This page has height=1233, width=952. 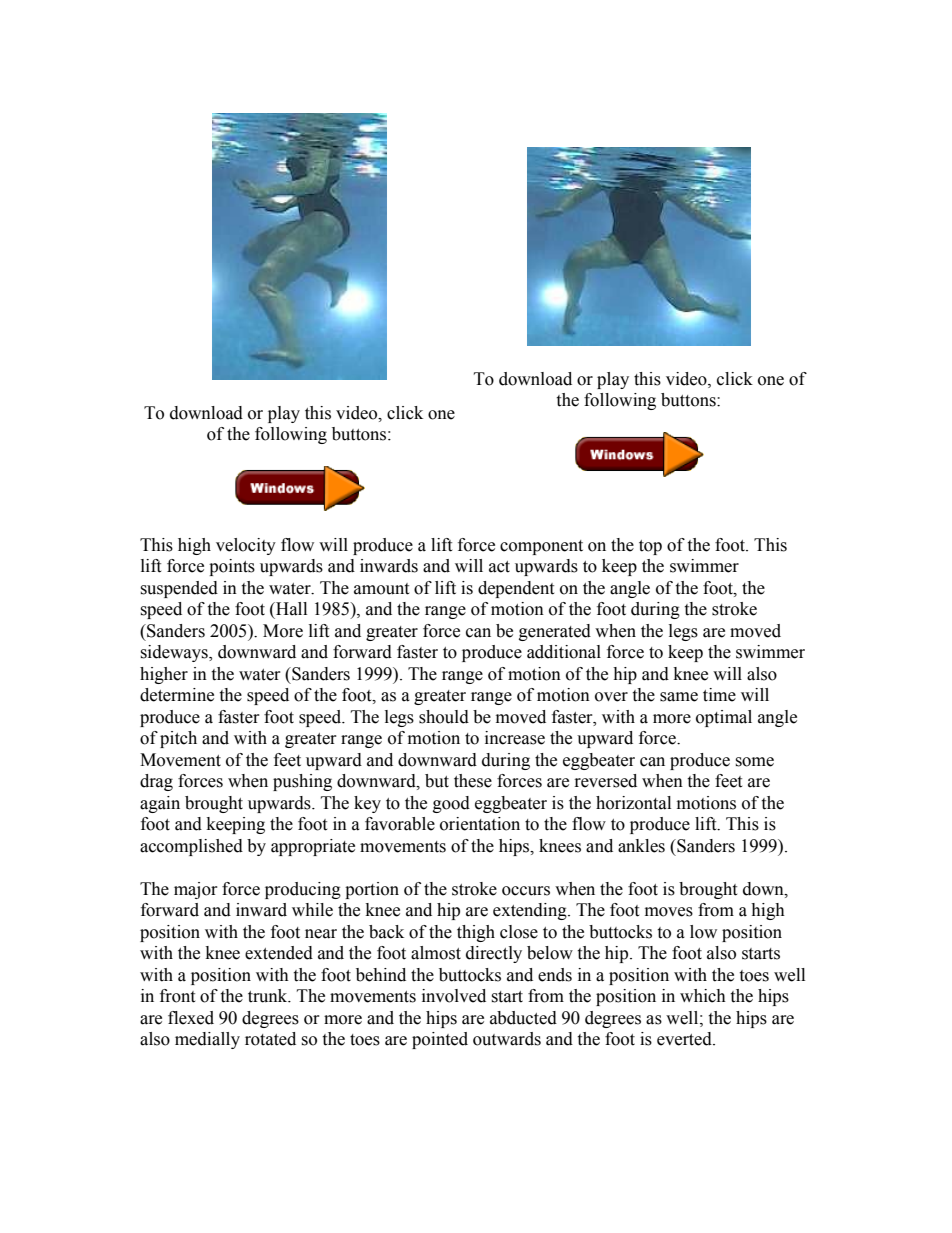 I want to click on pointed, so click(x=440, y=1040).
